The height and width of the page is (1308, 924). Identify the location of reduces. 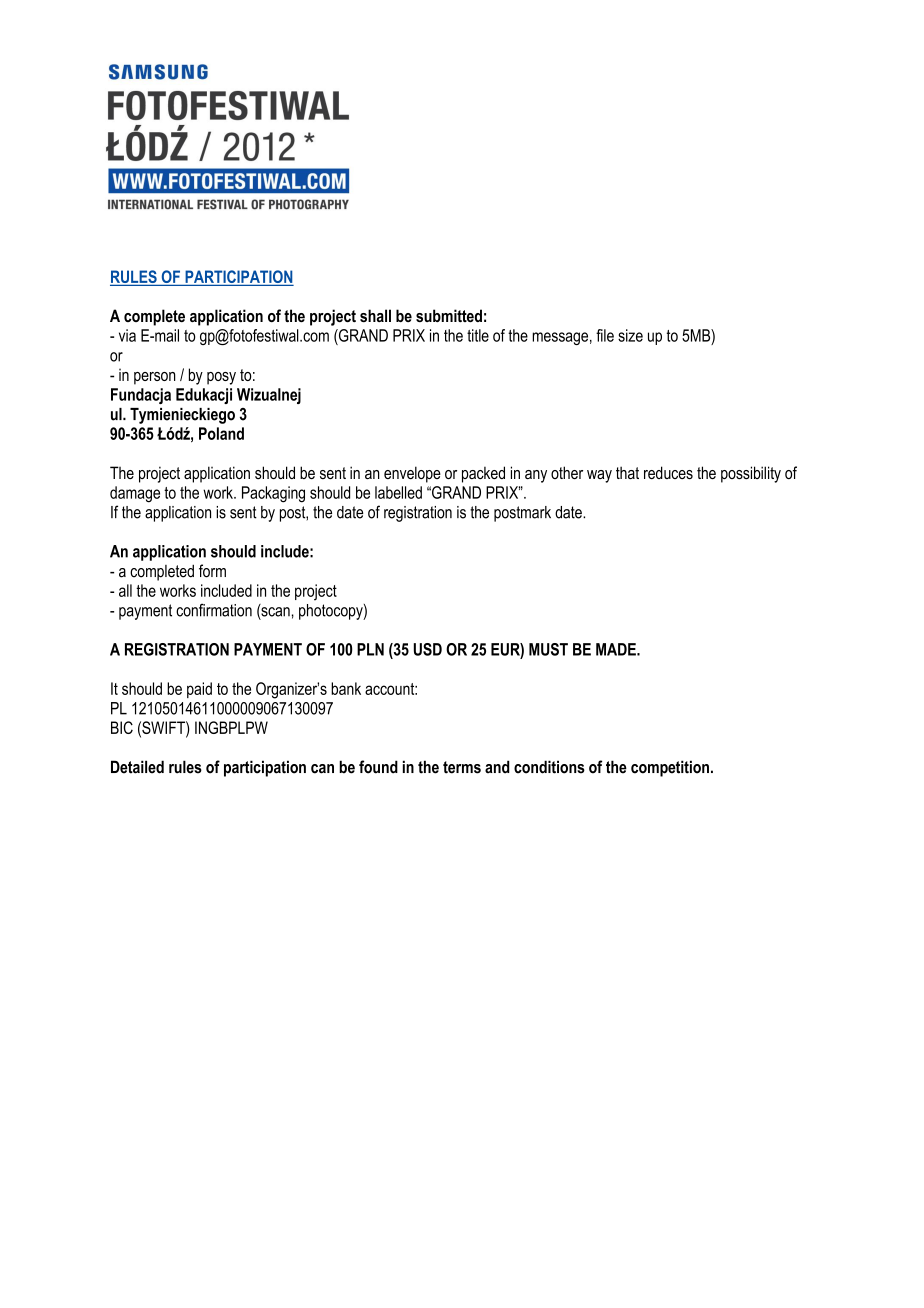
(668, 473).
